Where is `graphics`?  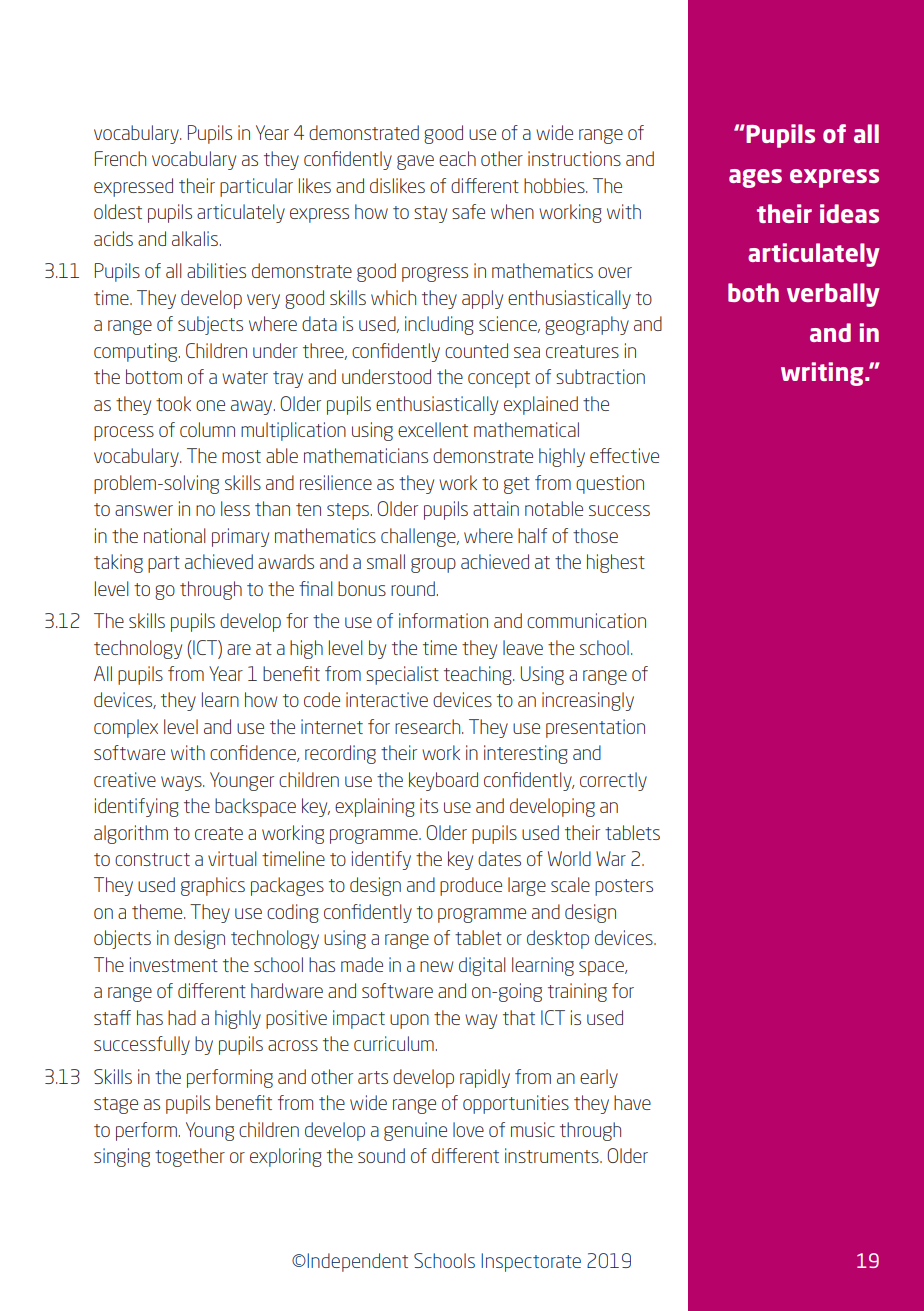
graphics is located at coordinates (213, 886).
